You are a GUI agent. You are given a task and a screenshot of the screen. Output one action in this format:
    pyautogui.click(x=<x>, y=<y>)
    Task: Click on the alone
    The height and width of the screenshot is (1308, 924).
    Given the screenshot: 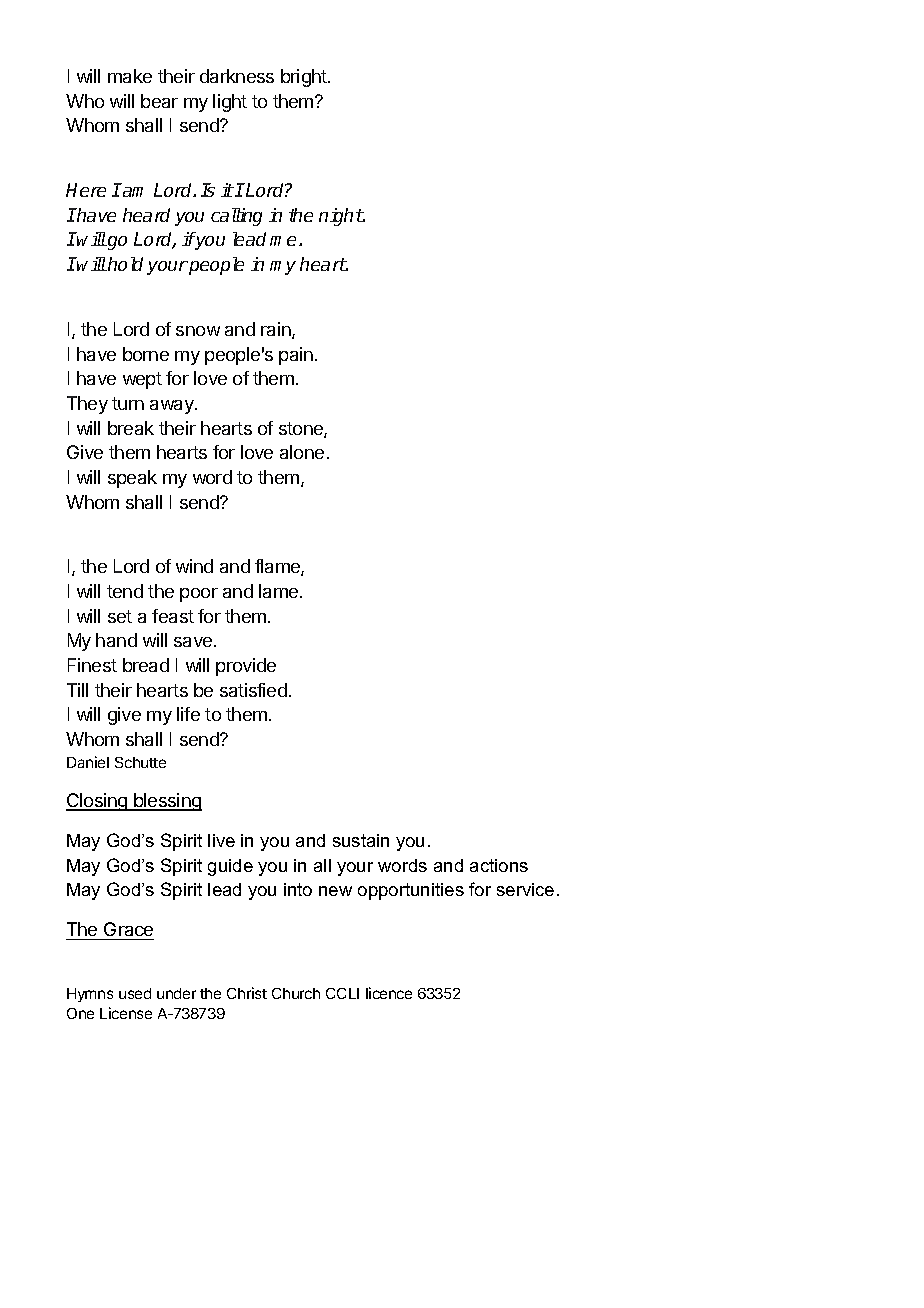 What is the action you would take?
    pyautogui.click(x=302, y=452)
